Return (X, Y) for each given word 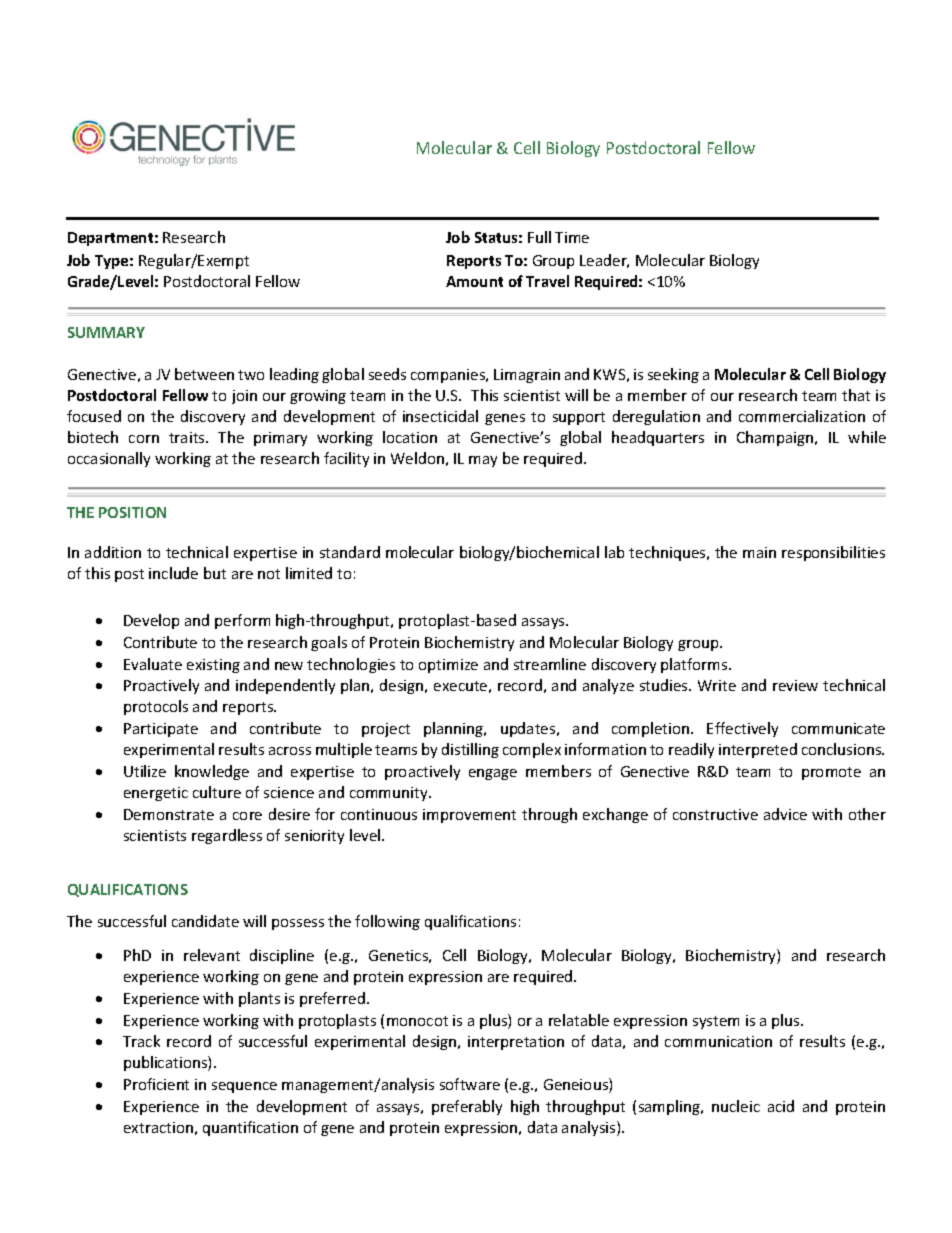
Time (572, 237)
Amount (474, 281)
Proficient (156, 1084)
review (795, 685)
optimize (448, 666)
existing (213, 666)
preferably (467, 1107)
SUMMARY (106, 332)
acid (781, 1106)
